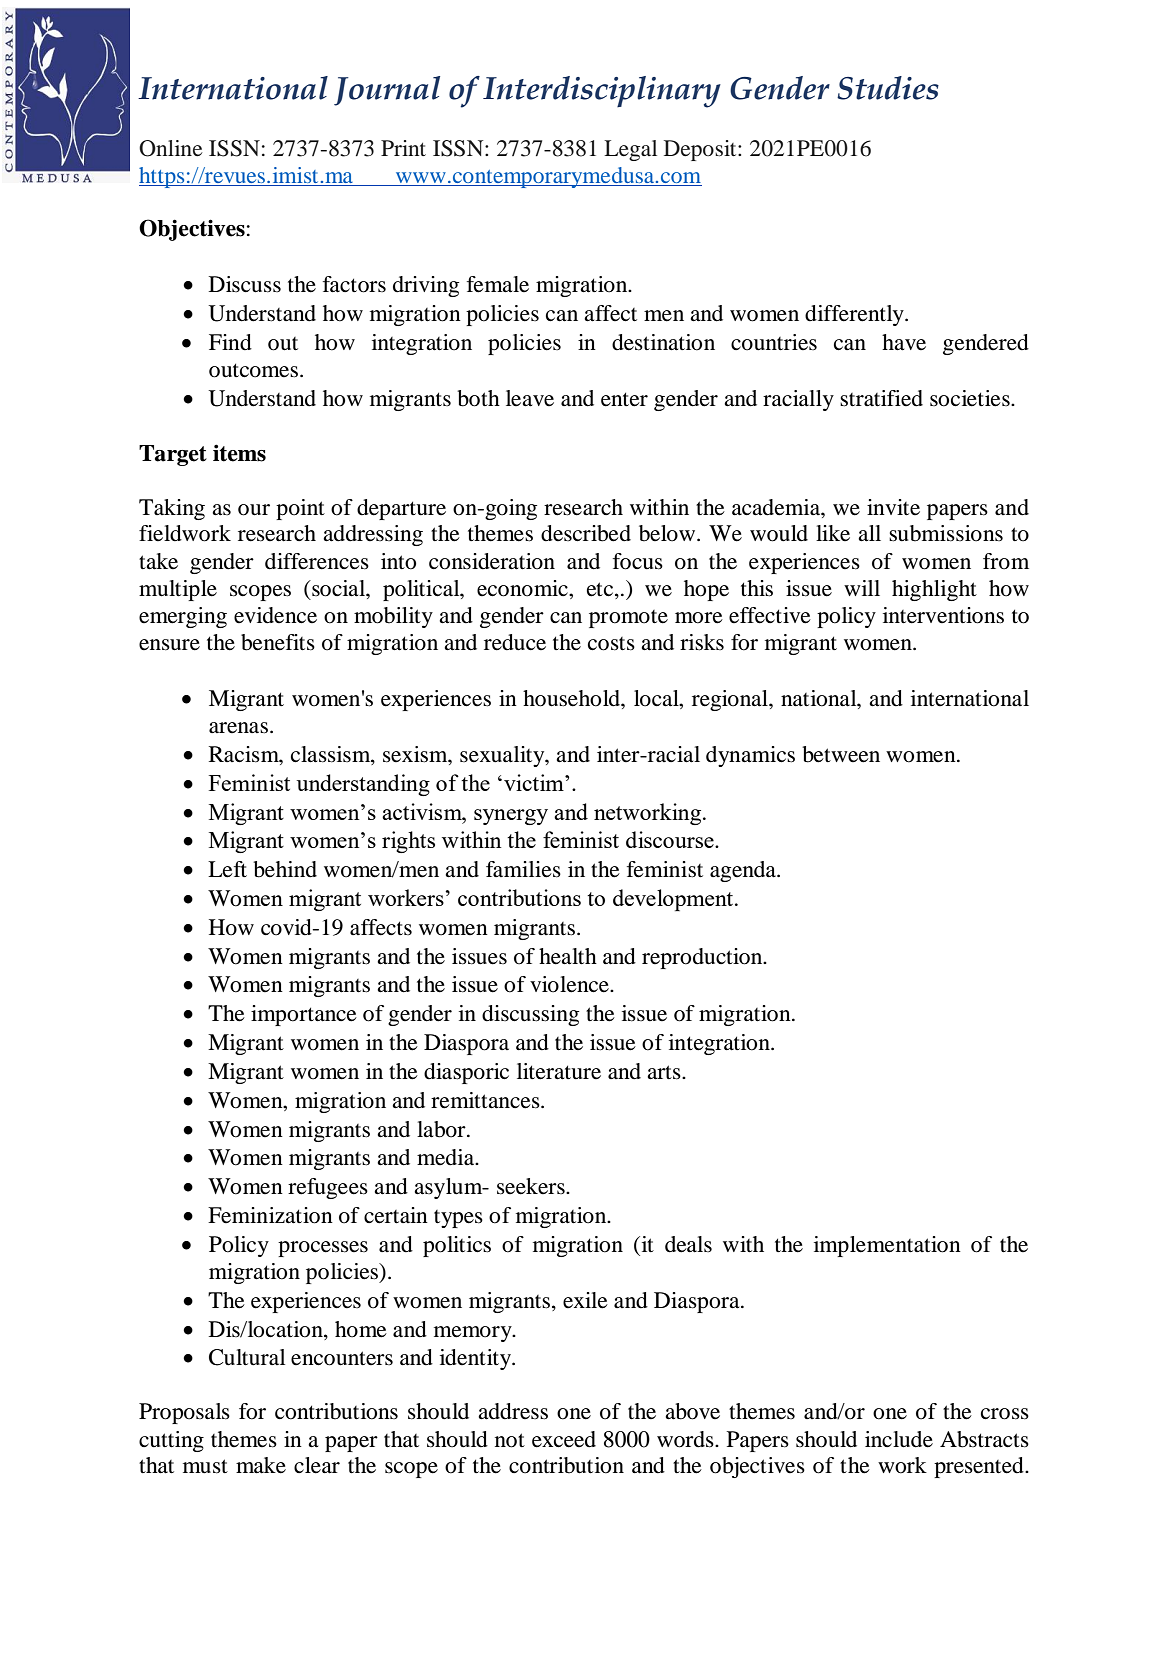 This screenshot has height=1654, width=1169. What do you see at coordinates (934, 590) in the screenshot?
I see `highlight` at bounding box center [934, 590].
